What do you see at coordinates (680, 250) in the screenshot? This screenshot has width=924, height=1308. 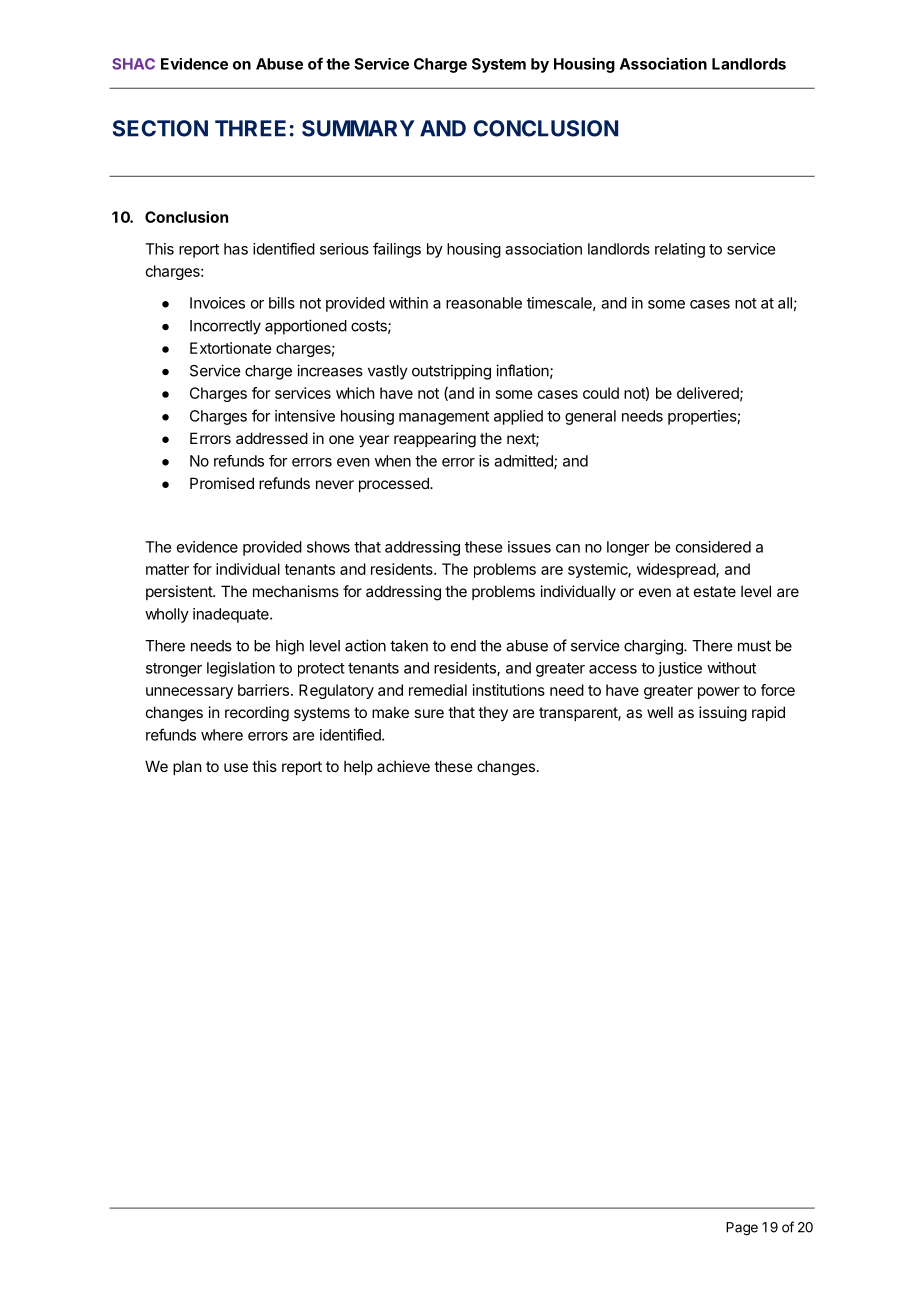 I see `relating` at bounding box center [680, 250].
